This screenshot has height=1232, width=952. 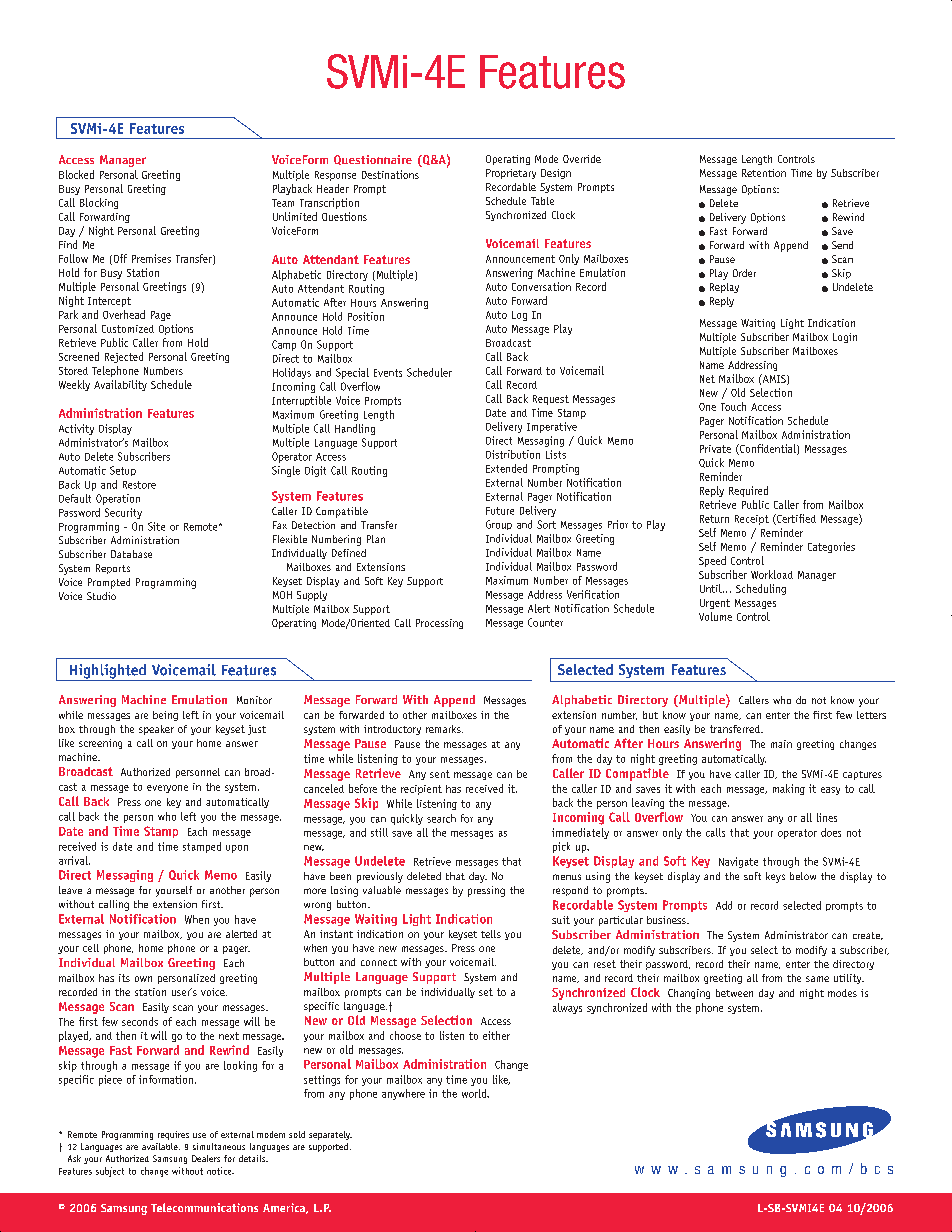 What do you see at coordinates (165, 716) in the screenshot?
I see `being` at bounding box center [165, 716].
